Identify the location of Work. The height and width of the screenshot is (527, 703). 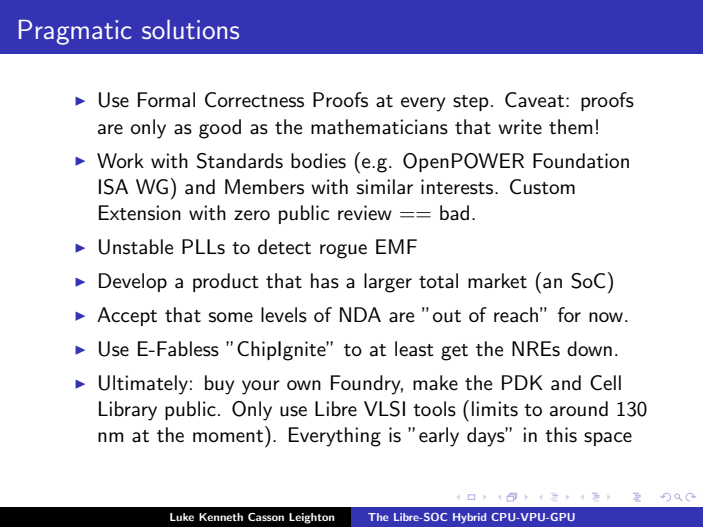
(120, 160).
